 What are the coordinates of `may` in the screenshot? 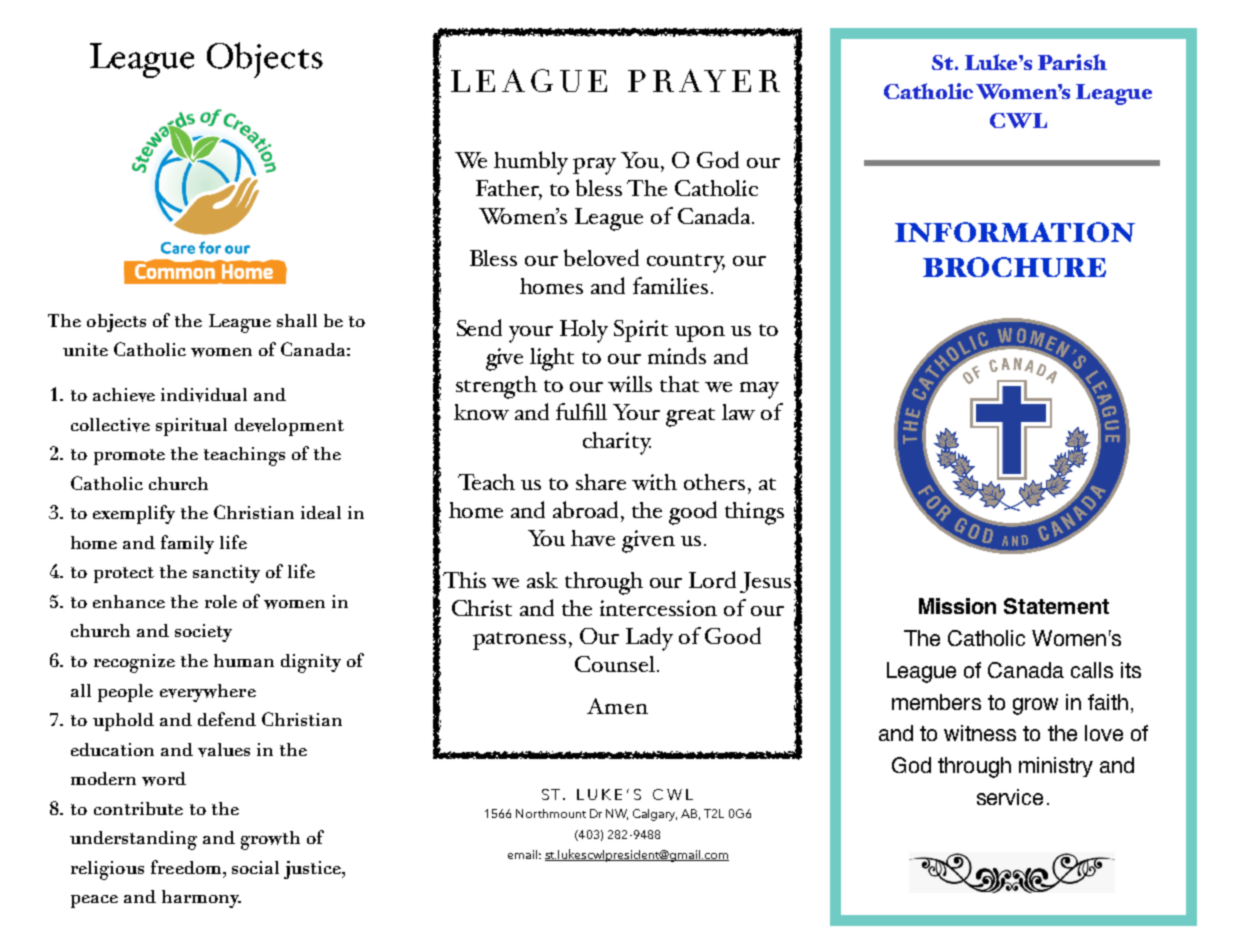 It's located at (759, 390).
